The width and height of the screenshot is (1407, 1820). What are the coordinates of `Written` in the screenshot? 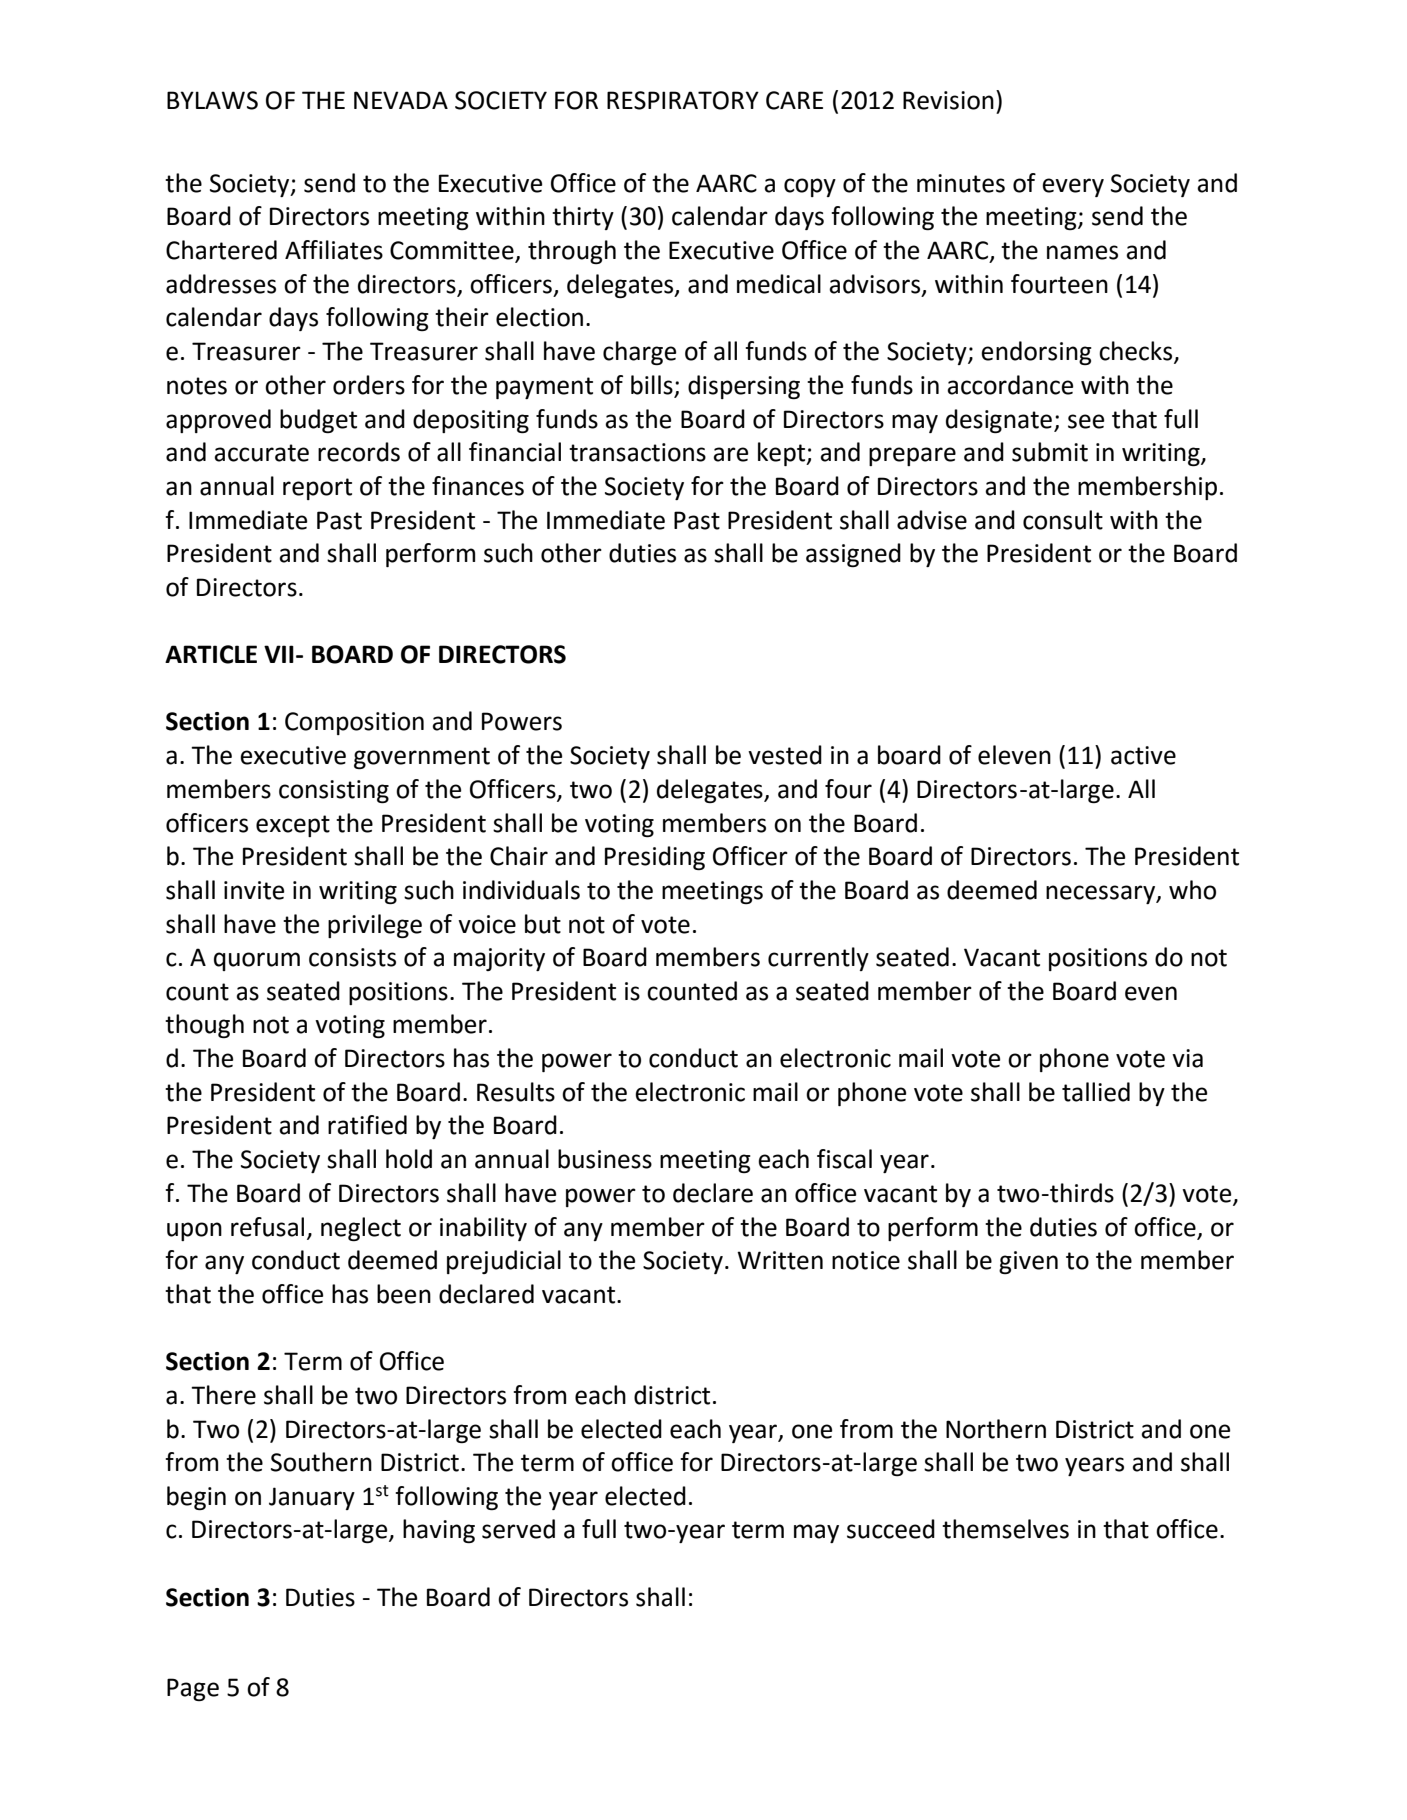 It's located at (780, 1260).
